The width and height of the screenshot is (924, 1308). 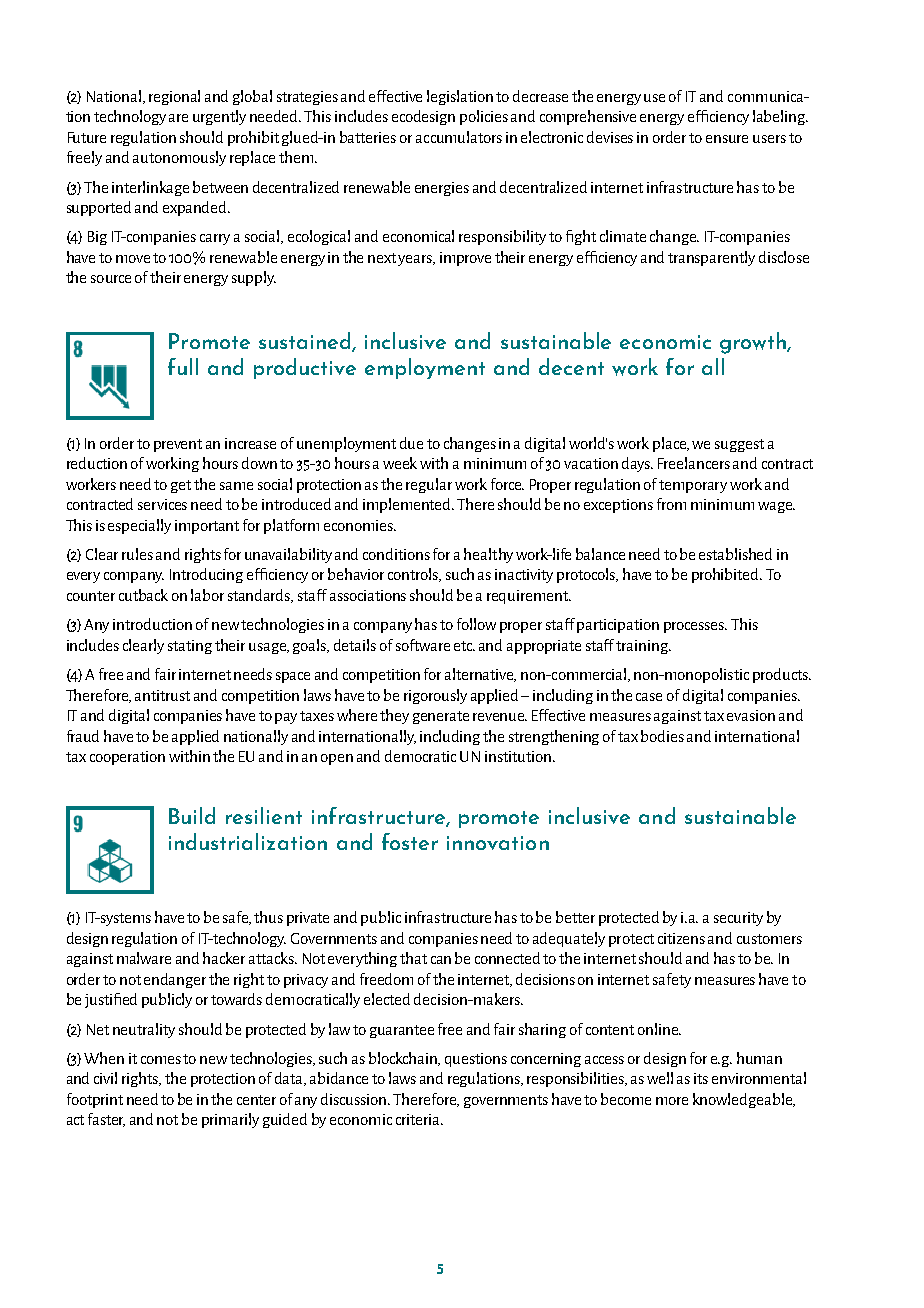 What do you see at coordinates (662, 736) in the screenshot?
I see `bodies` at bounding box center [662, 736].
